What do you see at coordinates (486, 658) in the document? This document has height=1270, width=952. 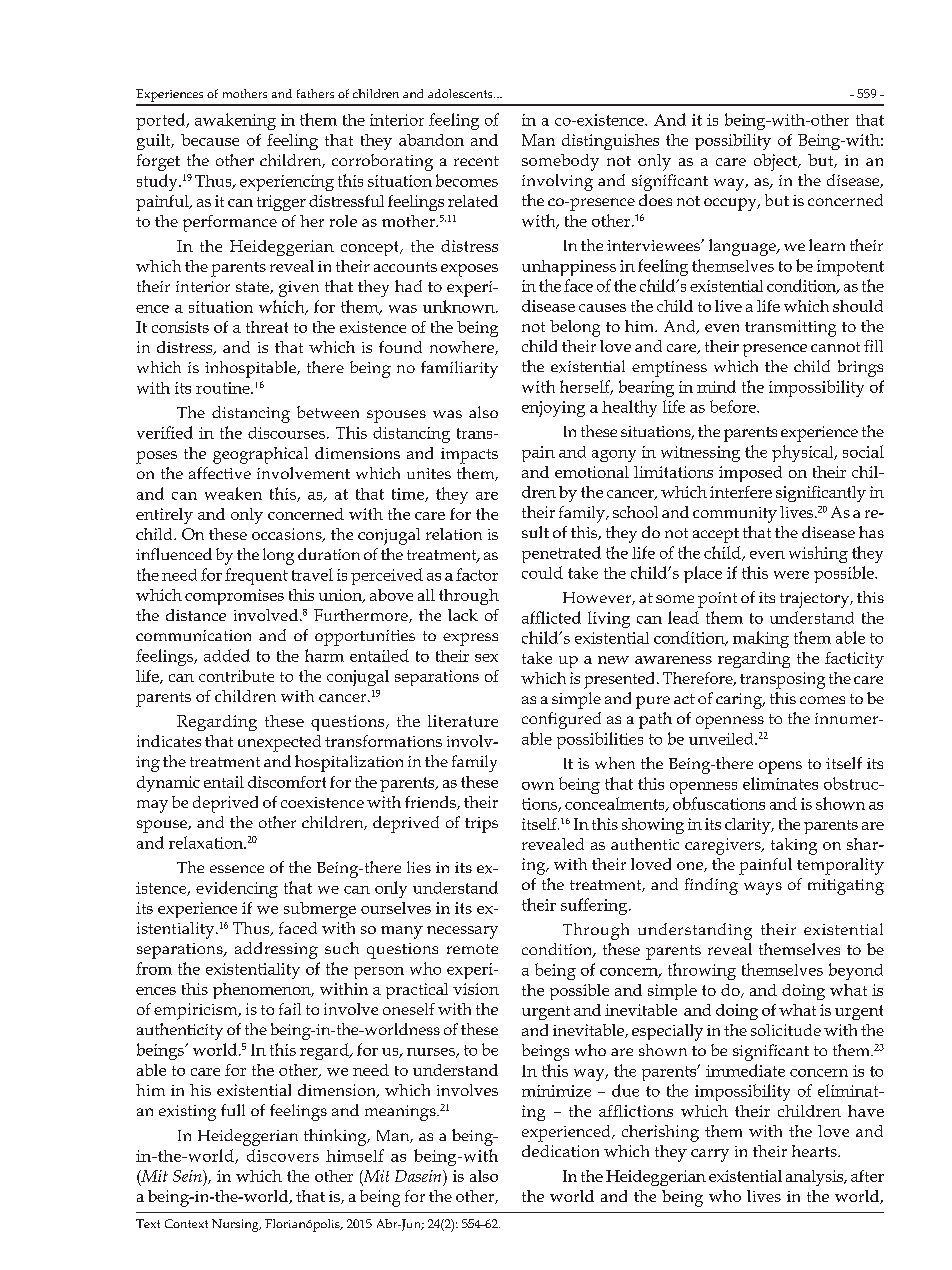 I see `sex` at bounding box center [486, 658].
